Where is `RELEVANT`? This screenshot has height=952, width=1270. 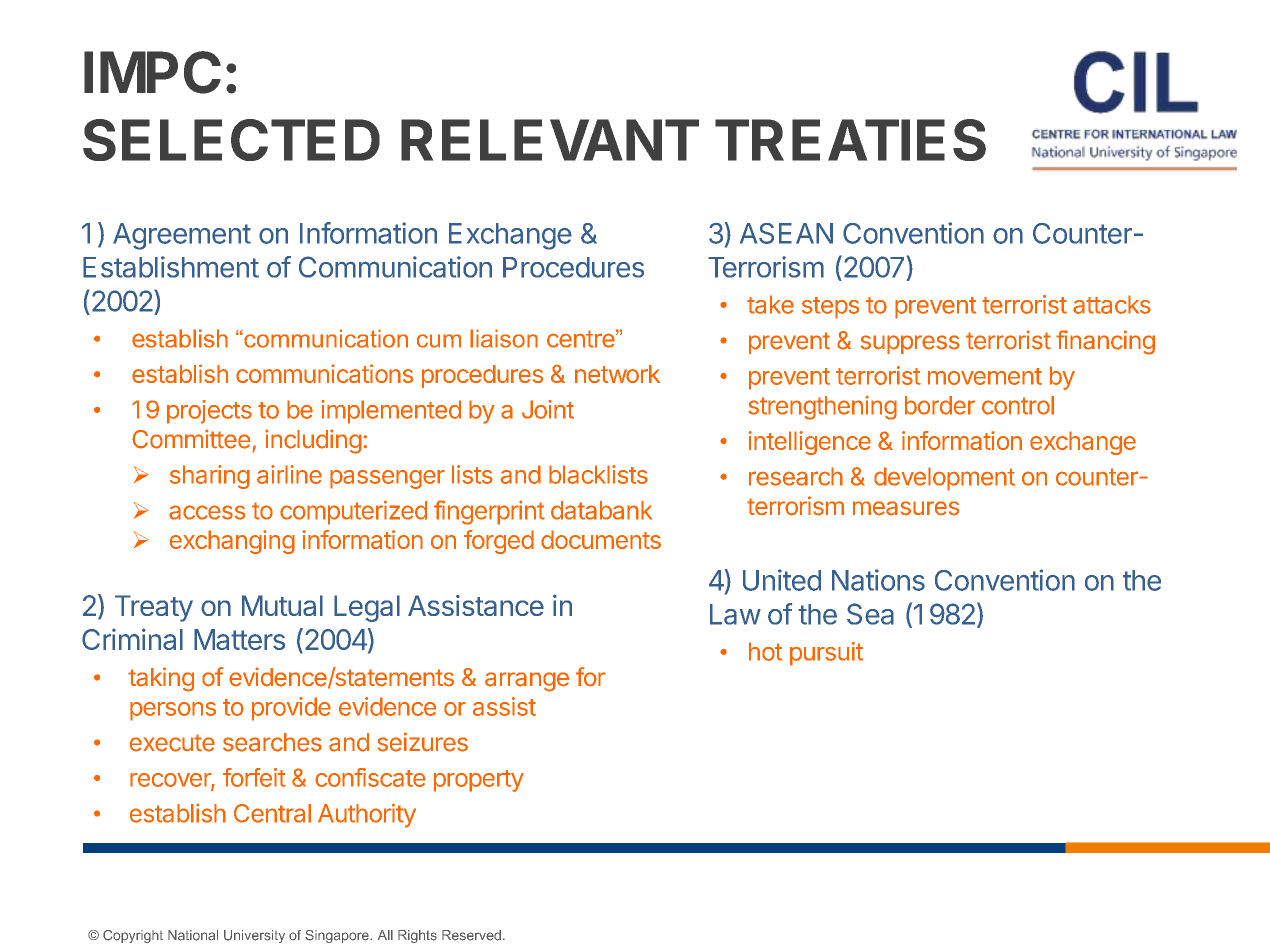 RELEVANT is located at coordinates (550, 140).
